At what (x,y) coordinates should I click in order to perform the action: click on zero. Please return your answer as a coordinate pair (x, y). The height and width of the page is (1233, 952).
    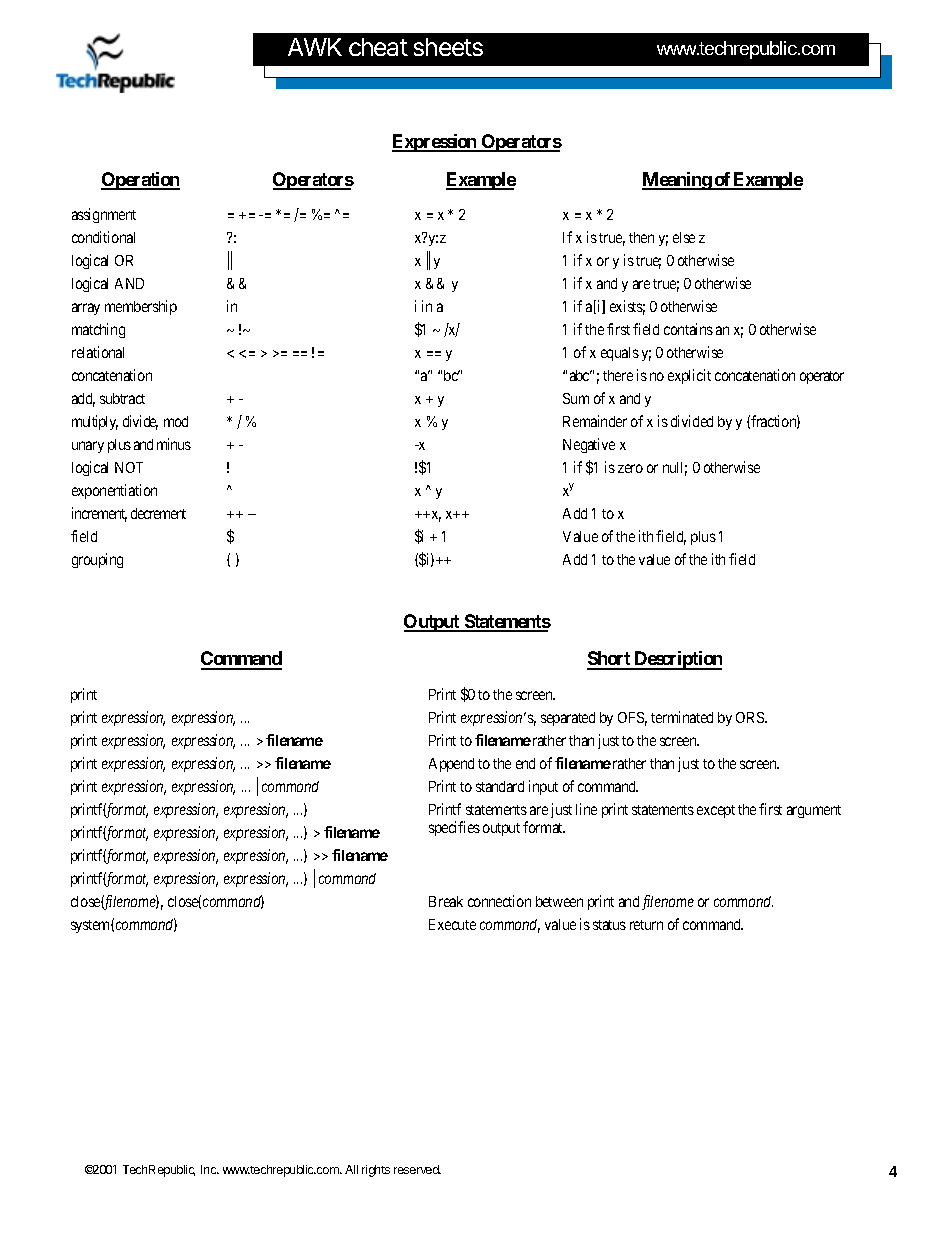
    Looking at the image, I should click on (630, 468).
